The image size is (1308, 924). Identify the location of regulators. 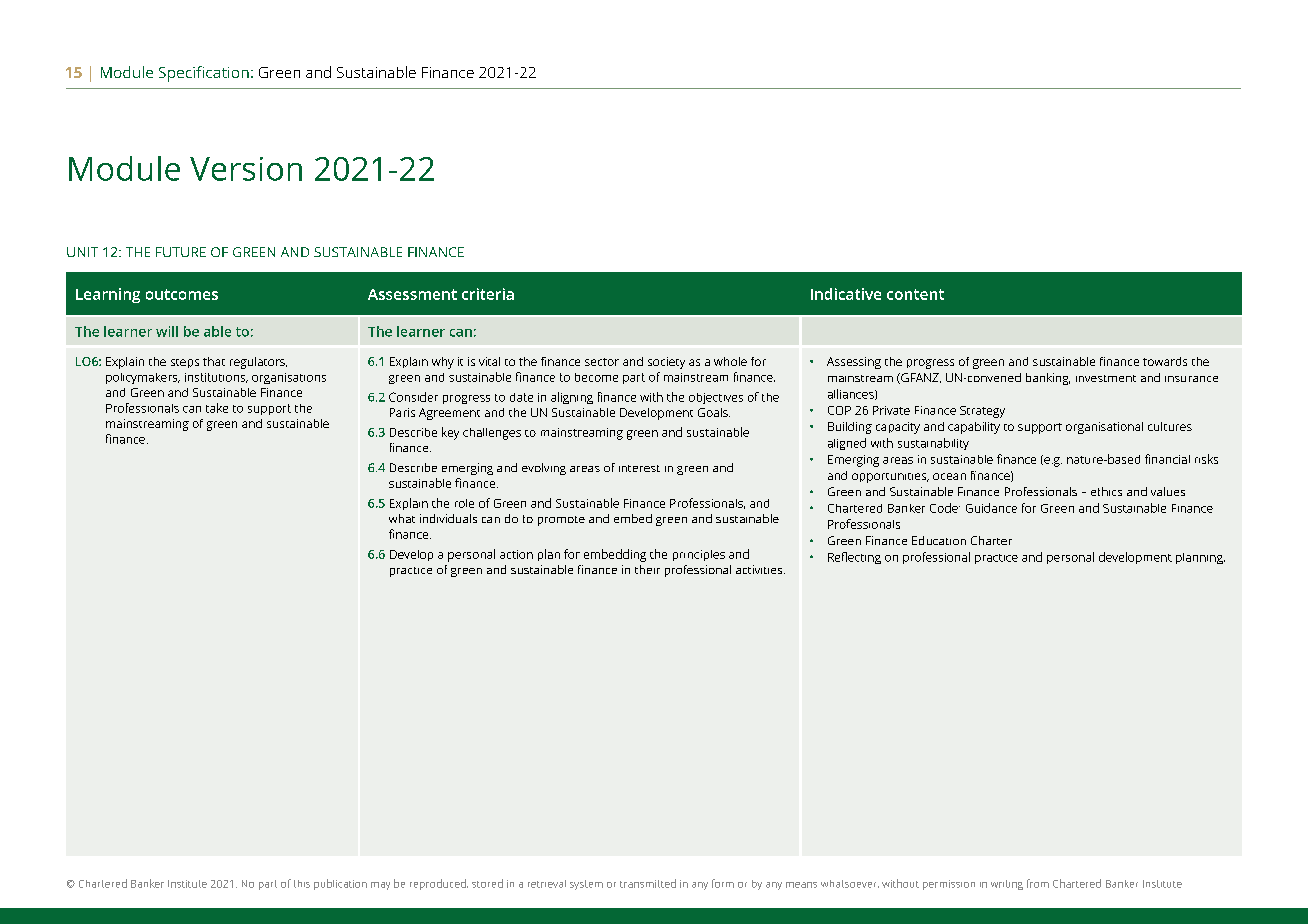
(258, 363).
